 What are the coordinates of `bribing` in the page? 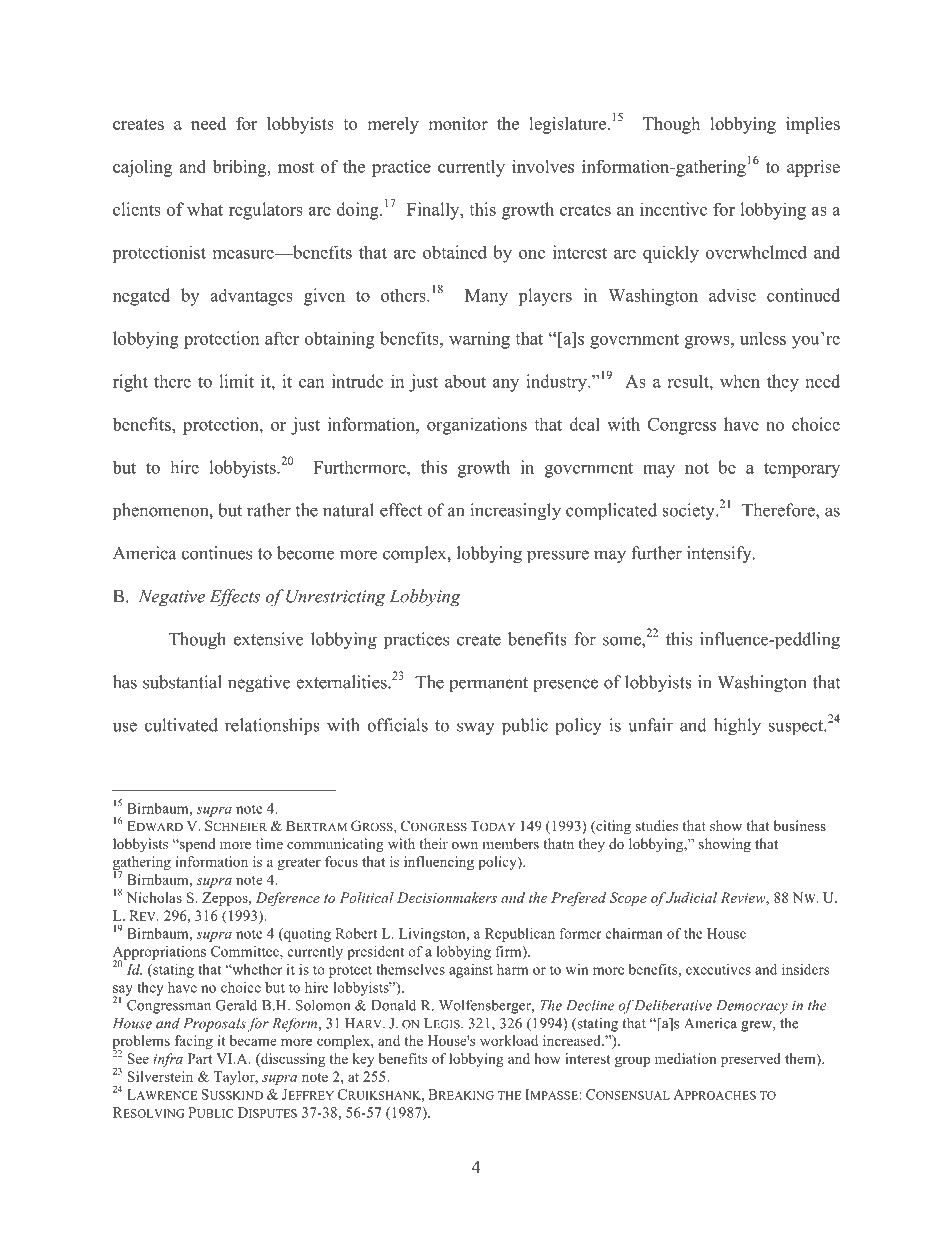 It's located at (241, 168).
